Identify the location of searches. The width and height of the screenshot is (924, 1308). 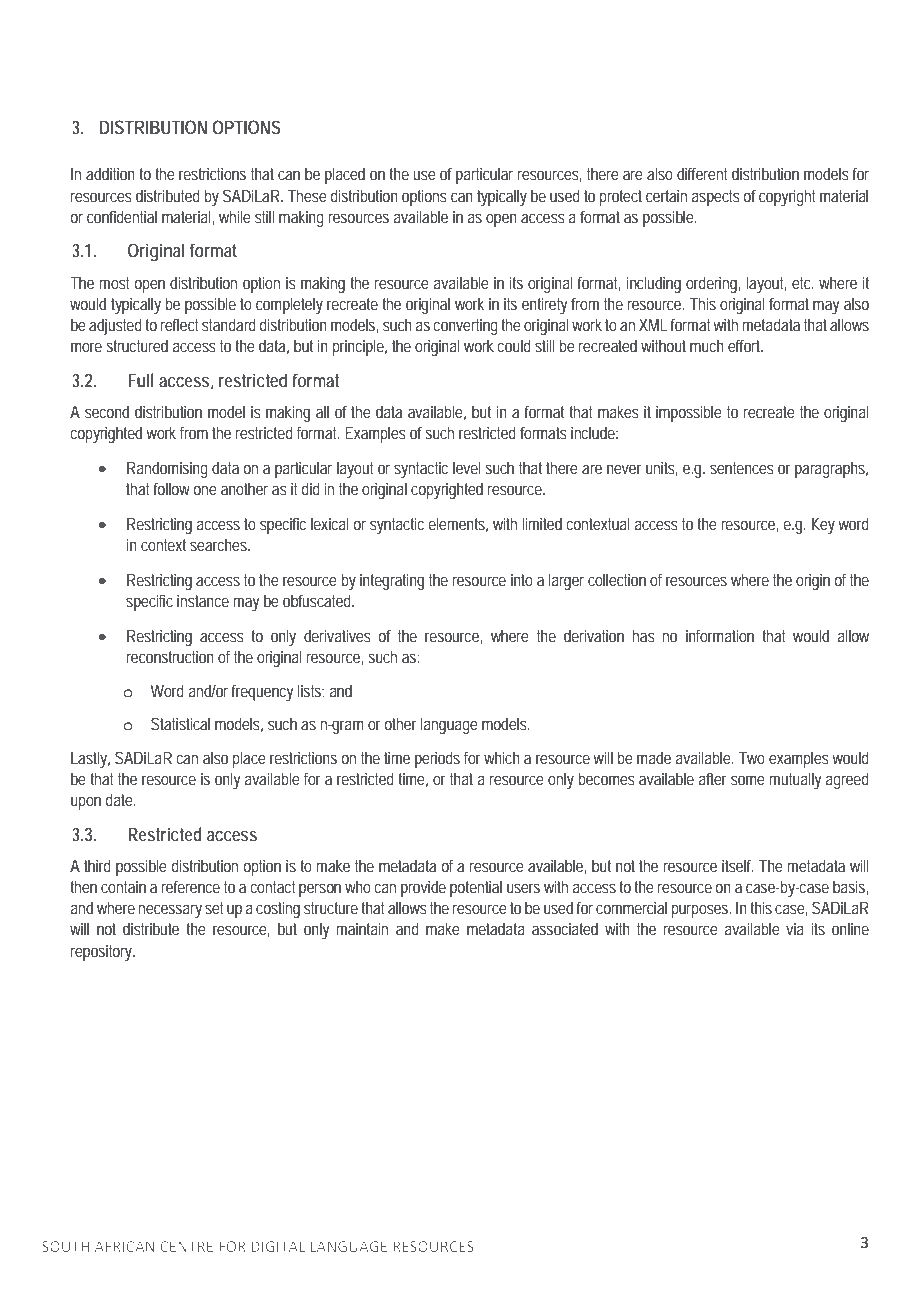
(218, 544).
